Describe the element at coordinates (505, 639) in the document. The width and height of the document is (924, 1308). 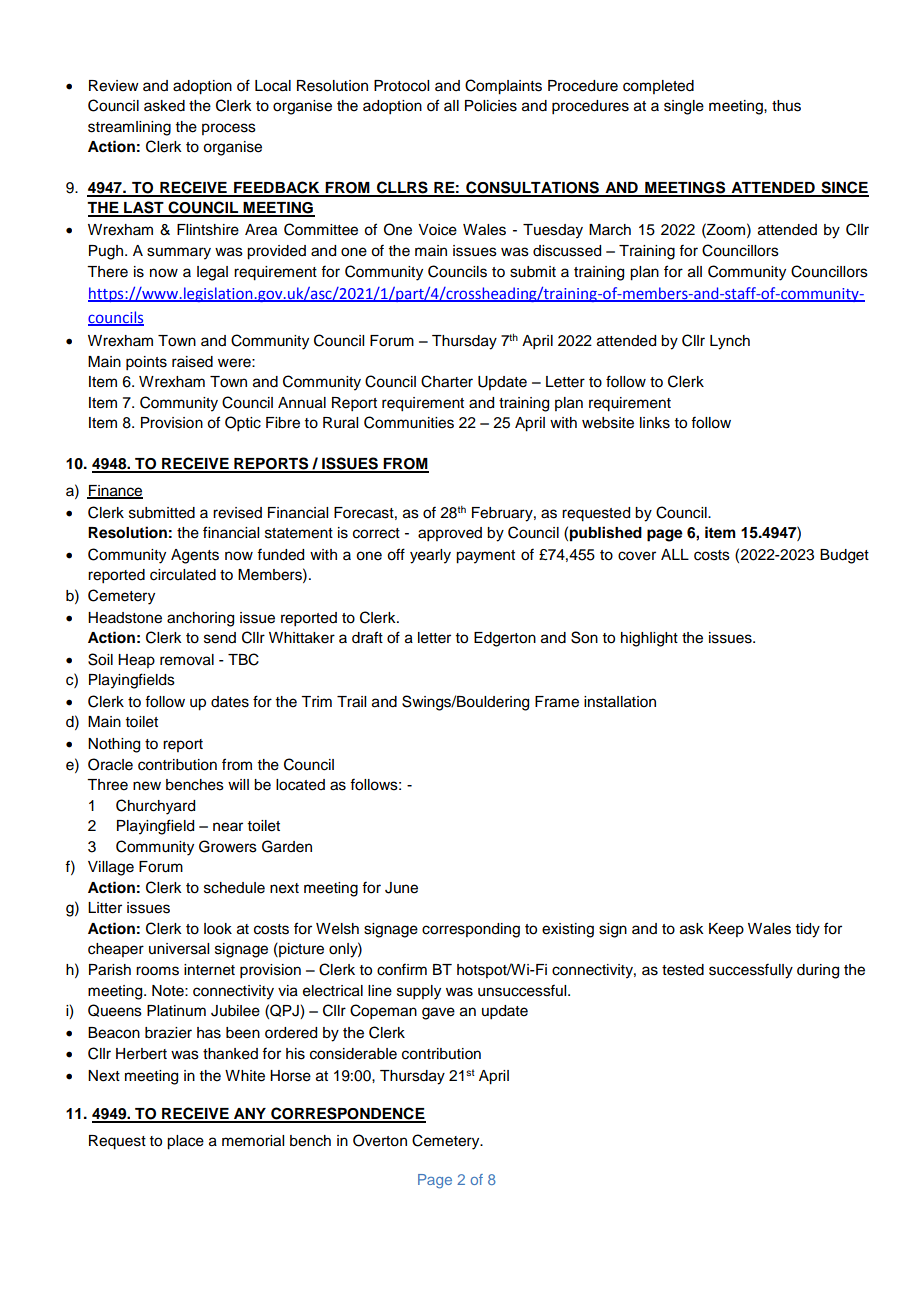
I see `Edgerton` at that location.
